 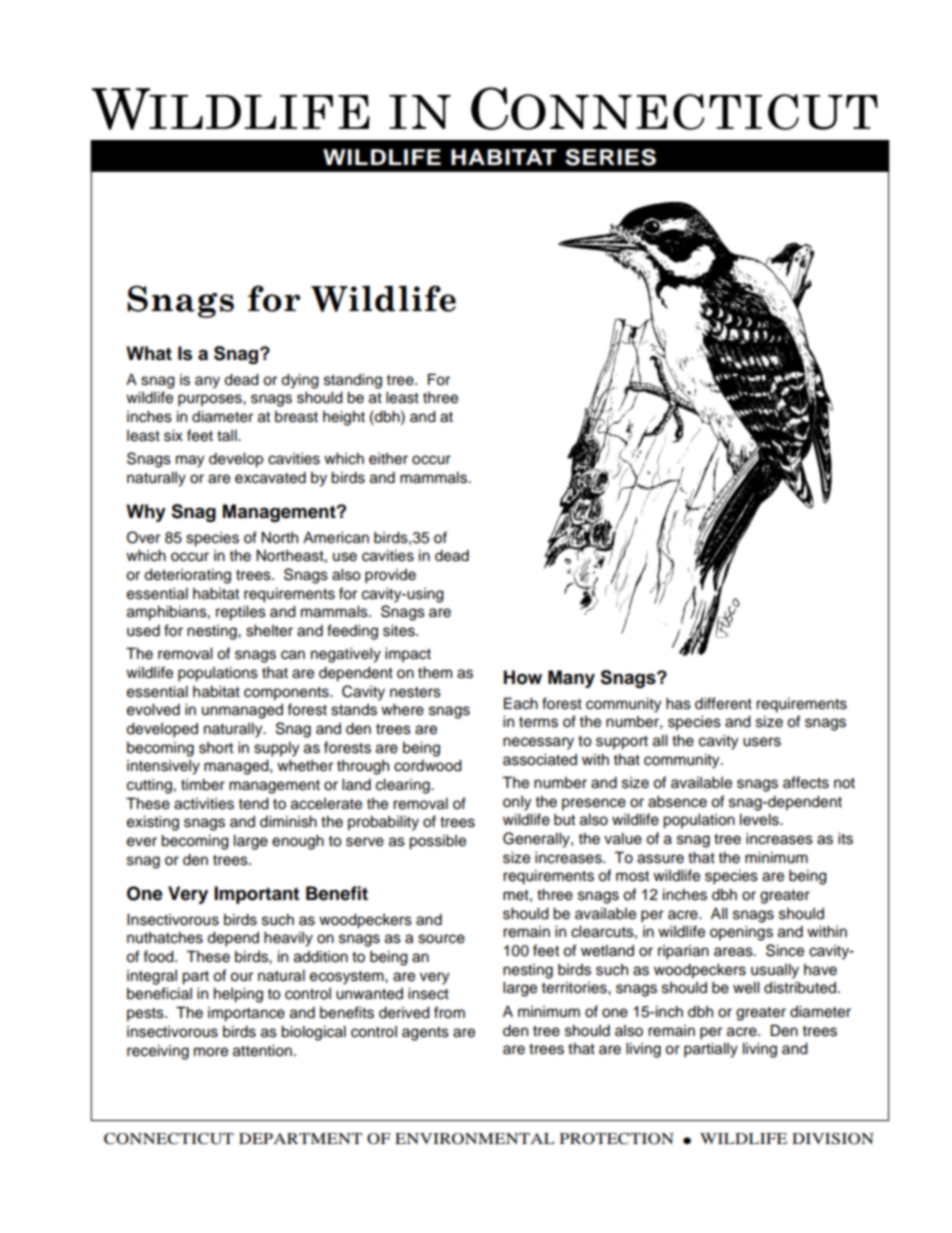 I want to click on standing, so click(x=353, y=381).
